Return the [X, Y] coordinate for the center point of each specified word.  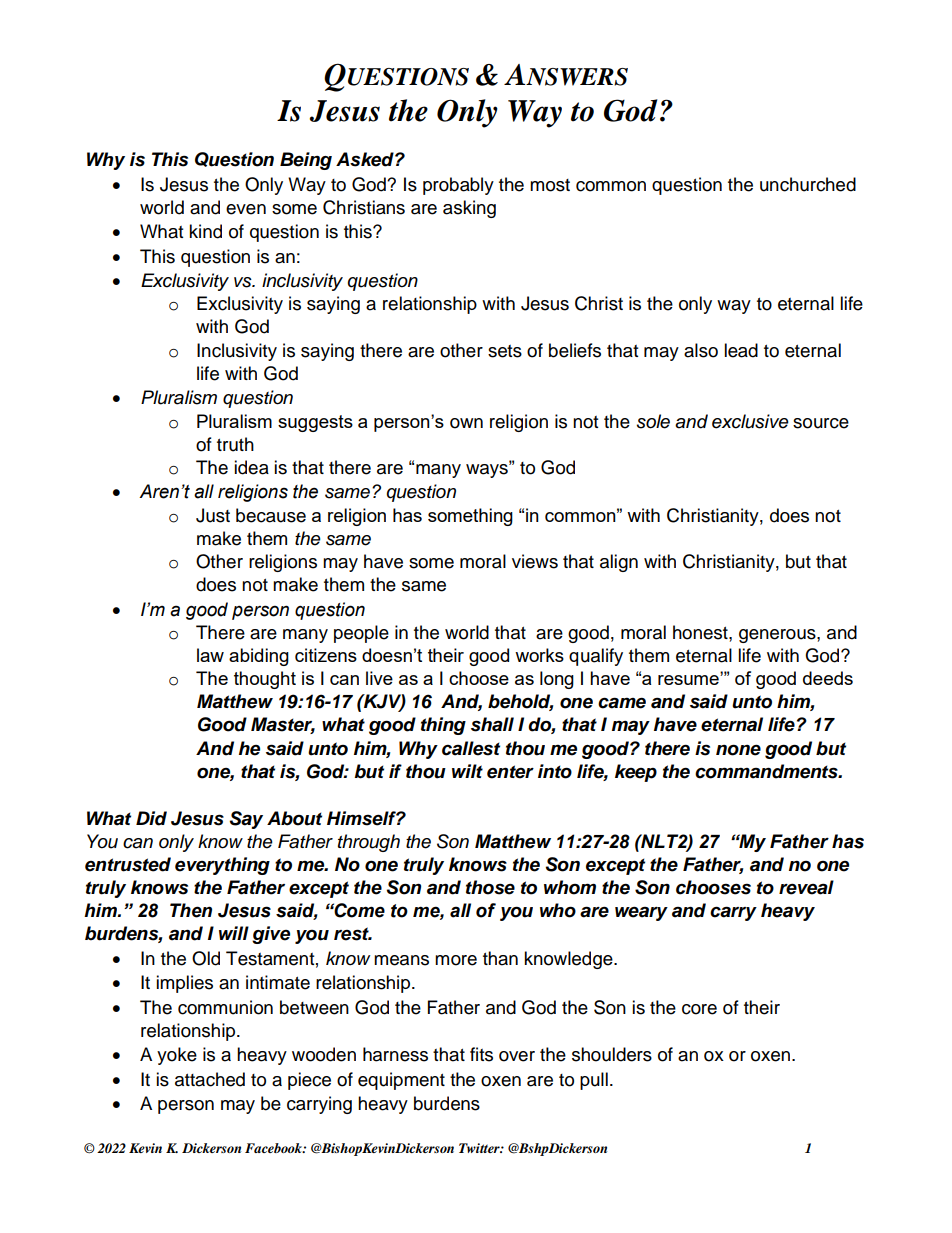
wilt [467, 771]
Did [151, 818]
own [466, 423]
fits [481, 1054]
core [699, 1009]
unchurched [808, 184]
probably [458, 186]
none [738, 750]
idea [251, 467]
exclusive [750, 421]
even [246, 209]
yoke [177, 1056]
